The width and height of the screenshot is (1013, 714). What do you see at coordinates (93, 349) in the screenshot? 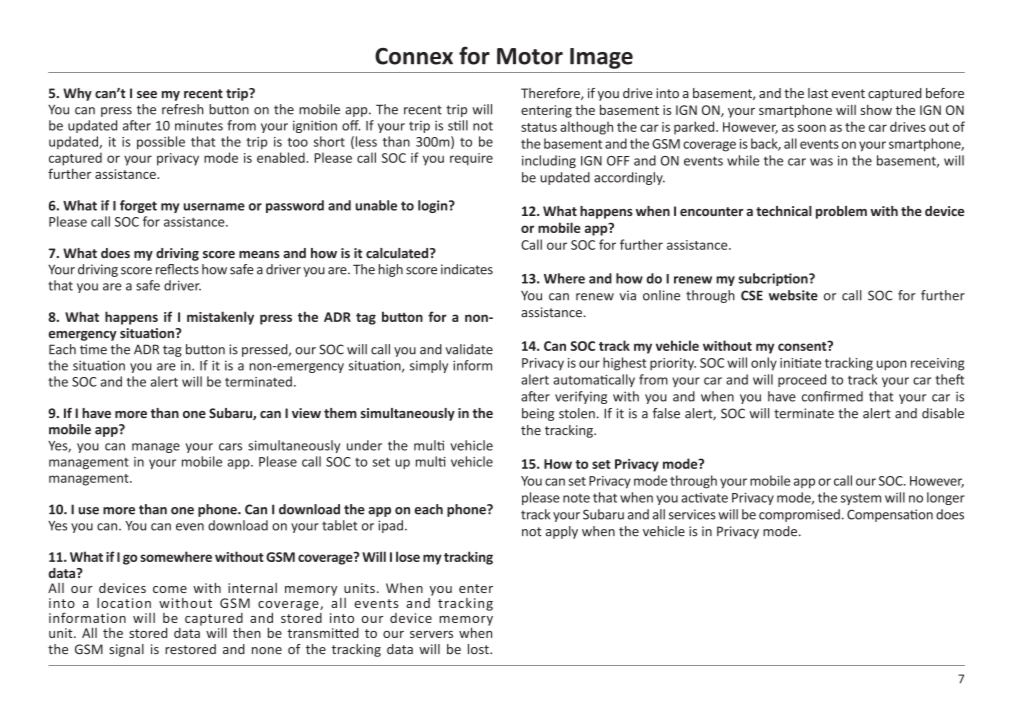
I see `time` at bounding box center [93, 349].
